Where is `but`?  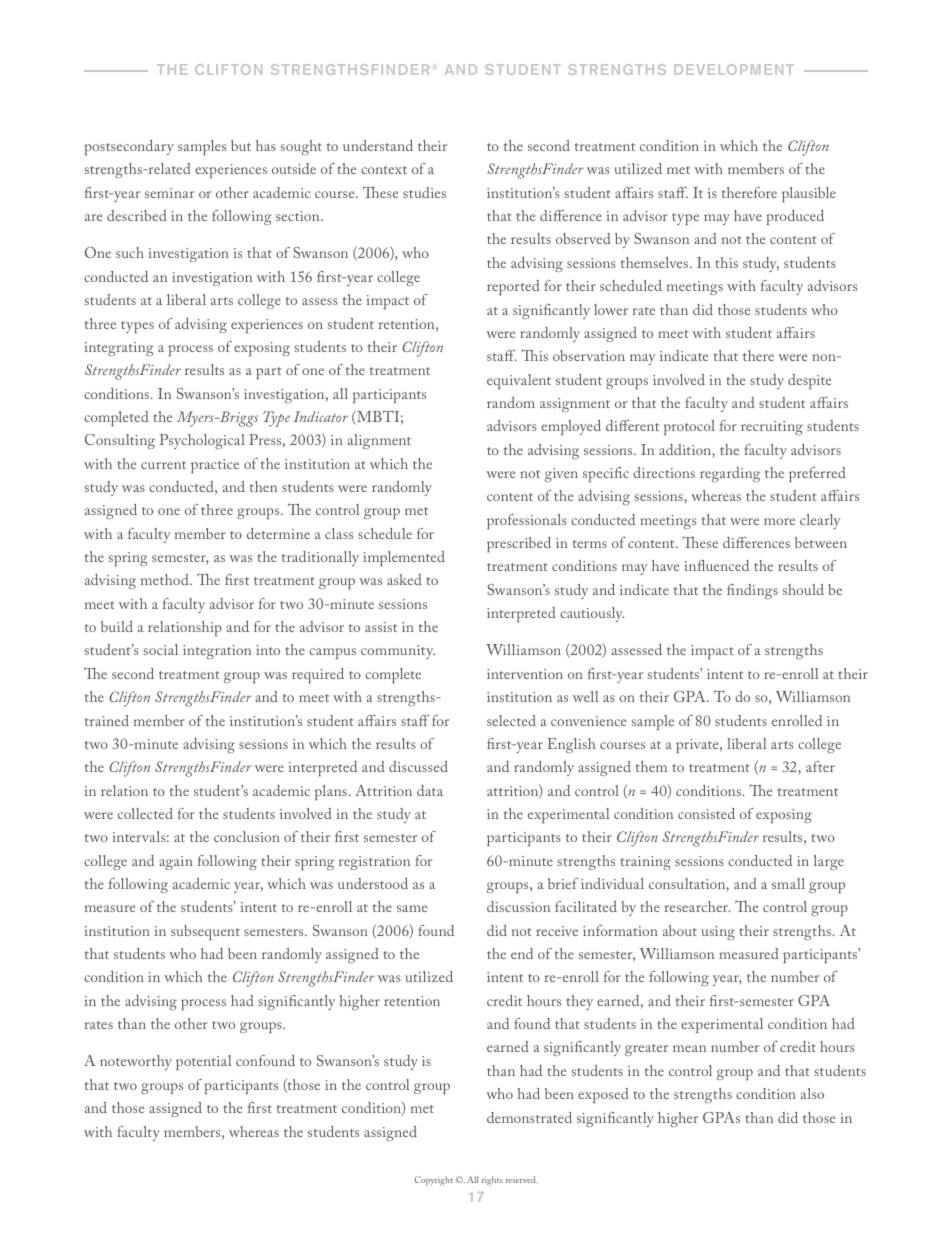
but is located at coordinates (241, 145).
